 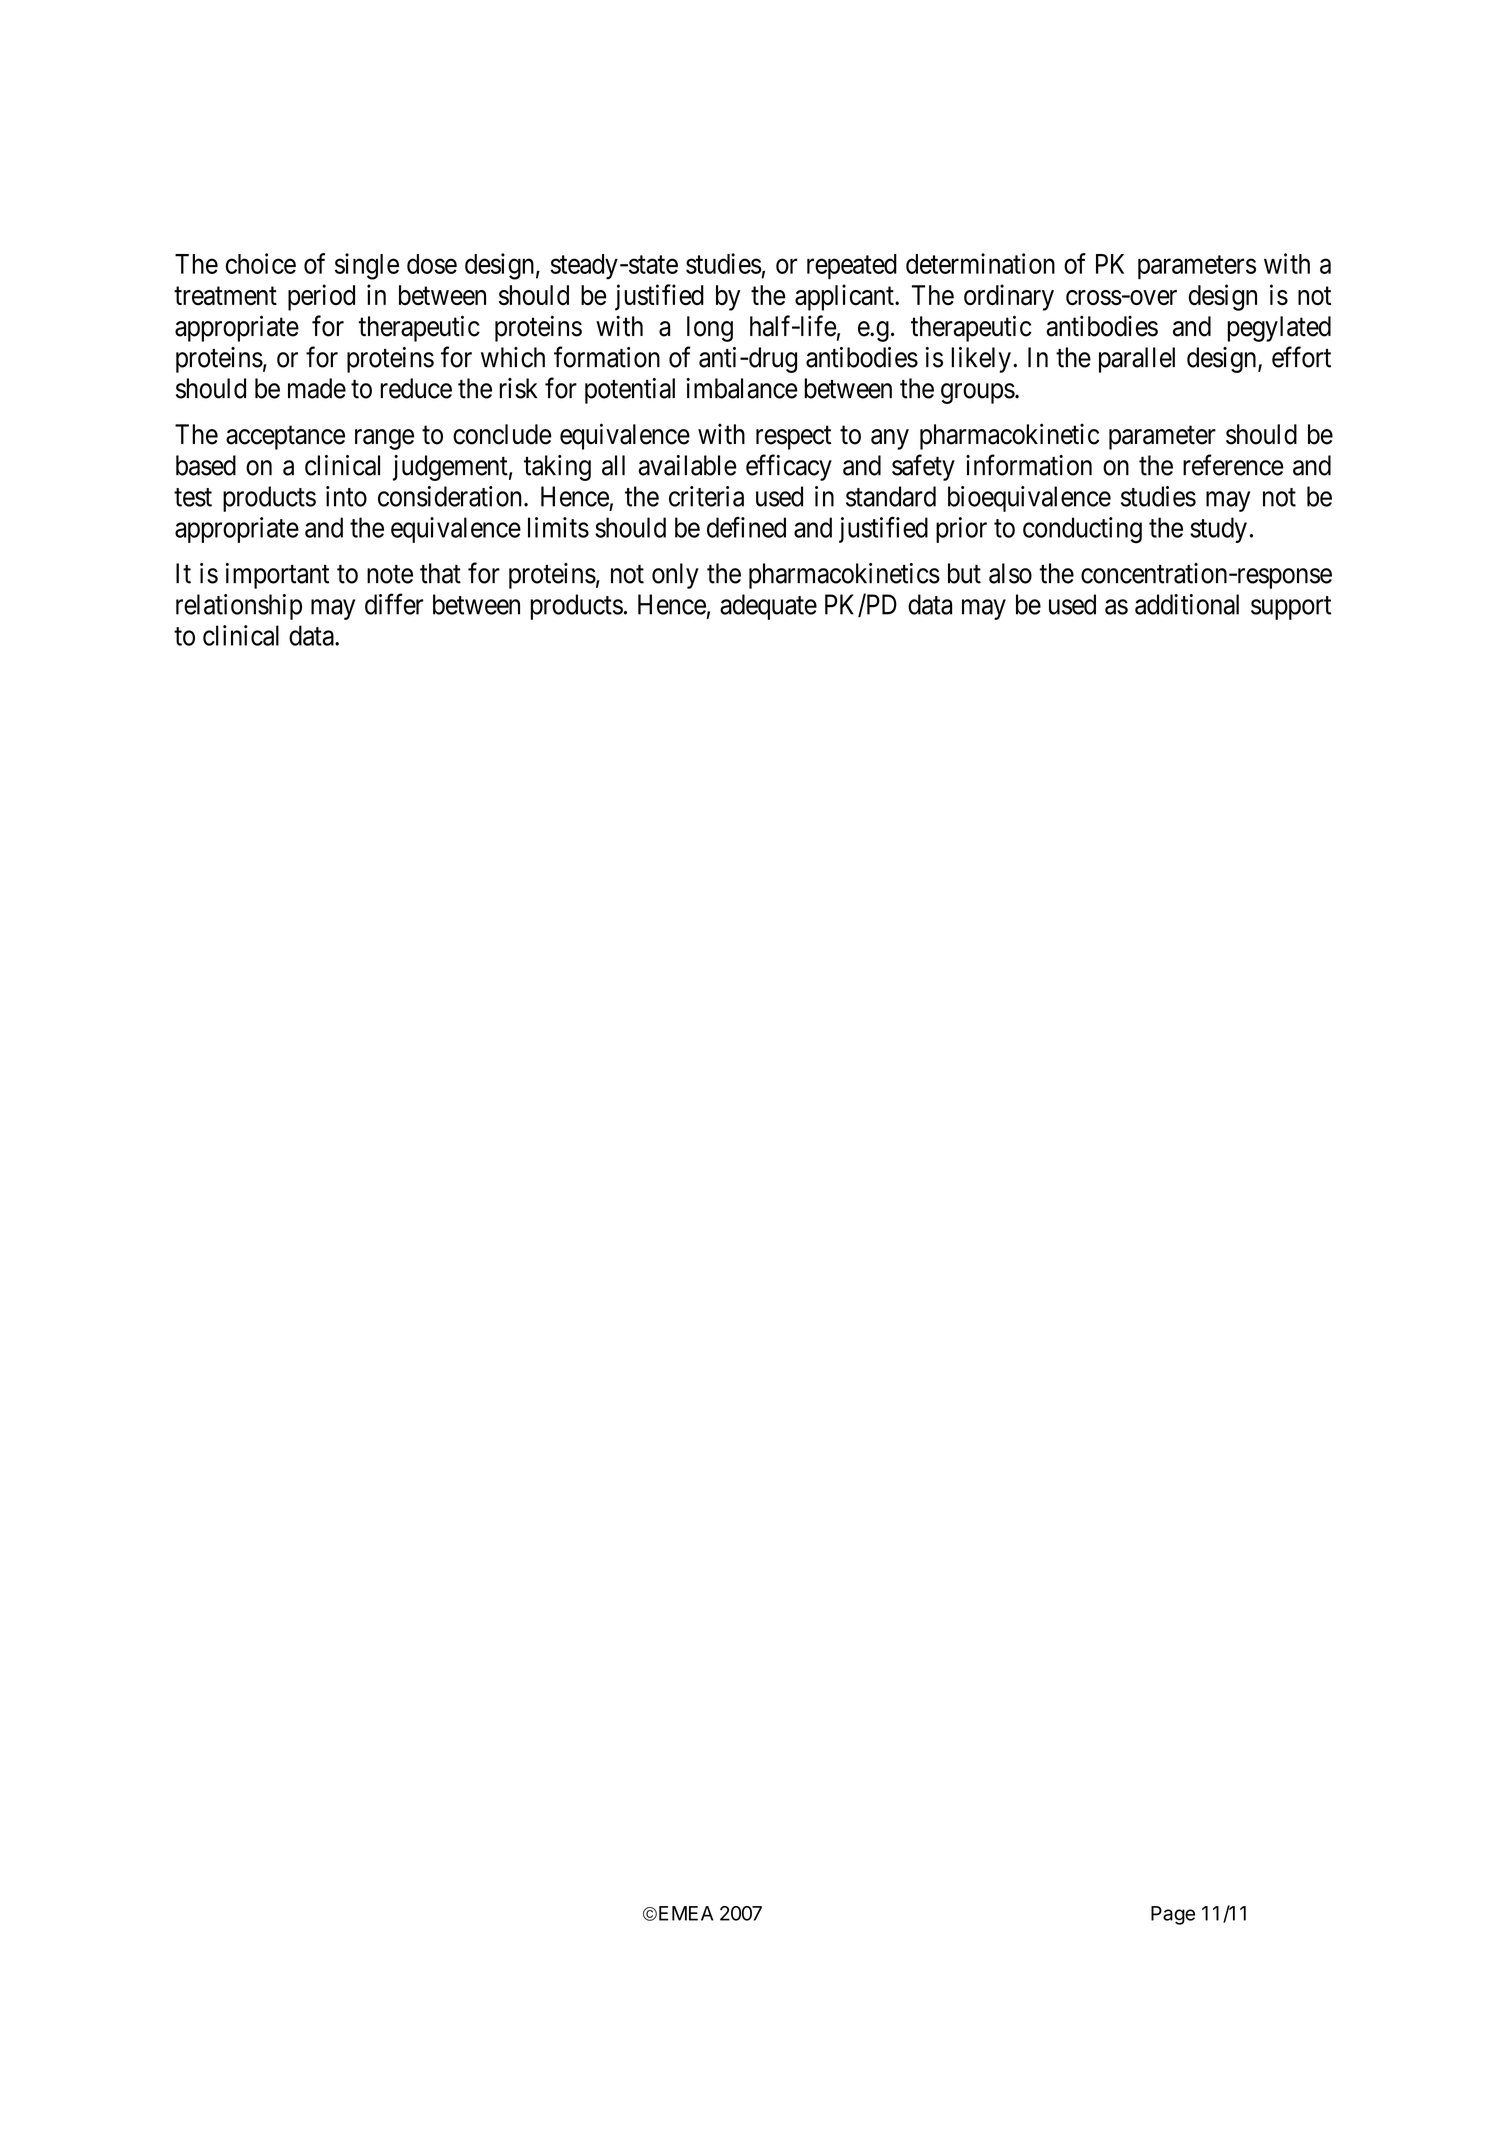 I want to click on relationship, so click(x=239, y=607).
